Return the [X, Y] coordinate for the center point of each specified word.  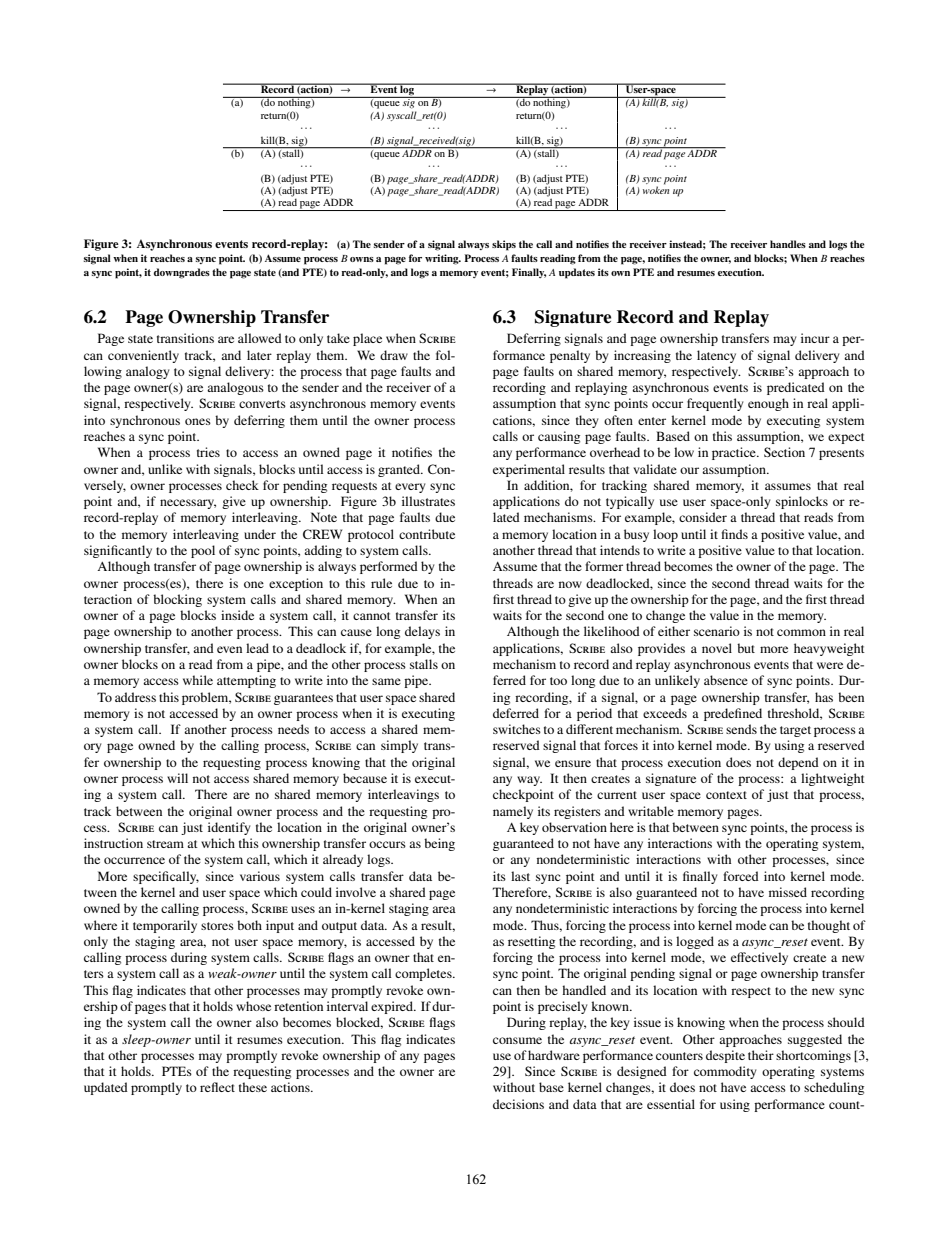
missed [788, 892]
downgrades [182, 273]
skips [504, 245]
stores [217, 926]
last [520, 876]
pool [203, 551]
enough [768, 404]
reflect [217, 1087]
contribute [427, 534]
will [177, 778]
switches [517, 729]
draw [394, 355]
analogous [235, 388]
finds [735, 534]
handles [788, 244]
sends [741, 729]
